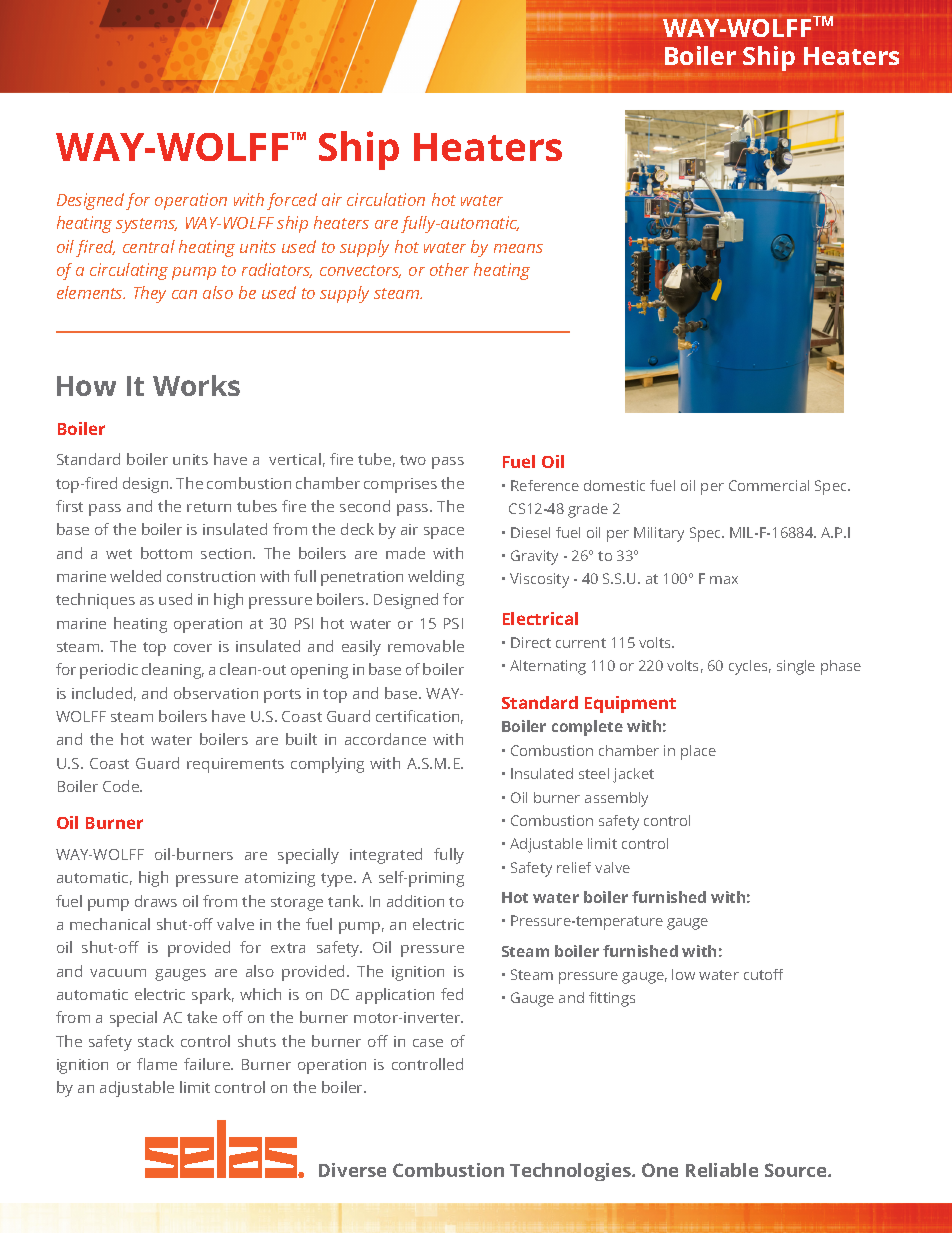  I want to click on other, so click(449, 269).
